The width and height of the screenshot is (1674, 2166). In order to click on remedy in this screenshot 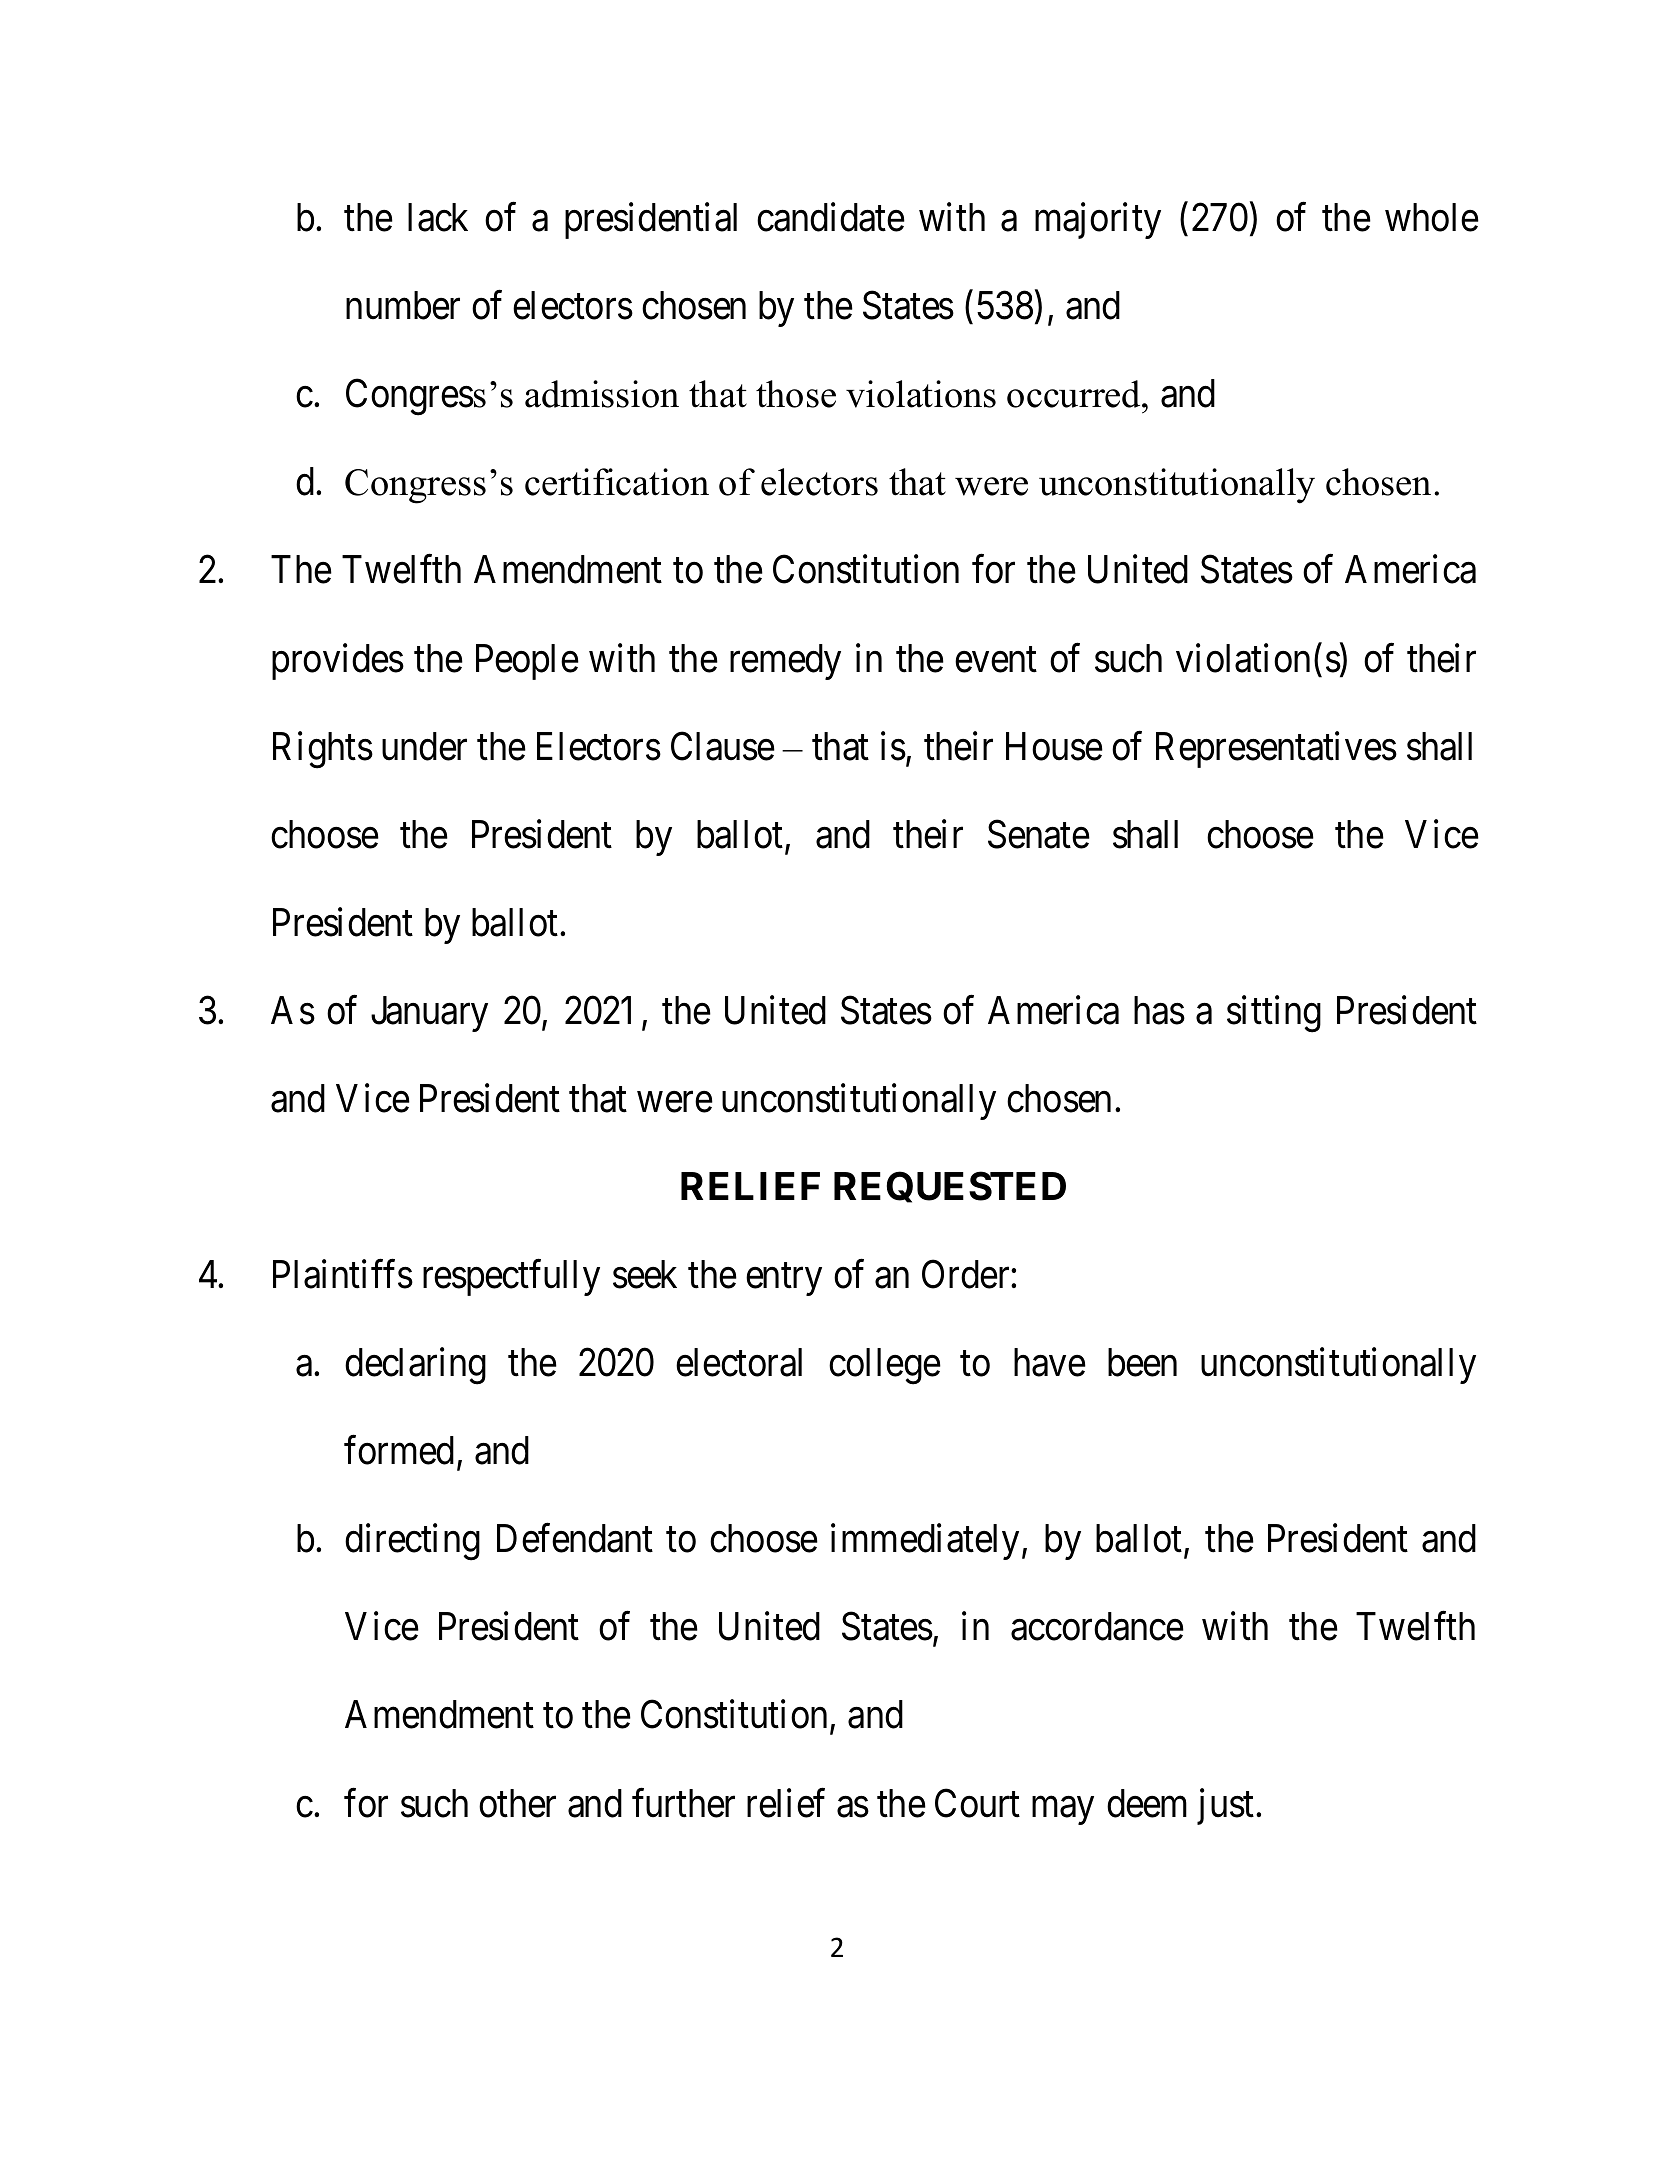, I will do `click(785, 662)`.
